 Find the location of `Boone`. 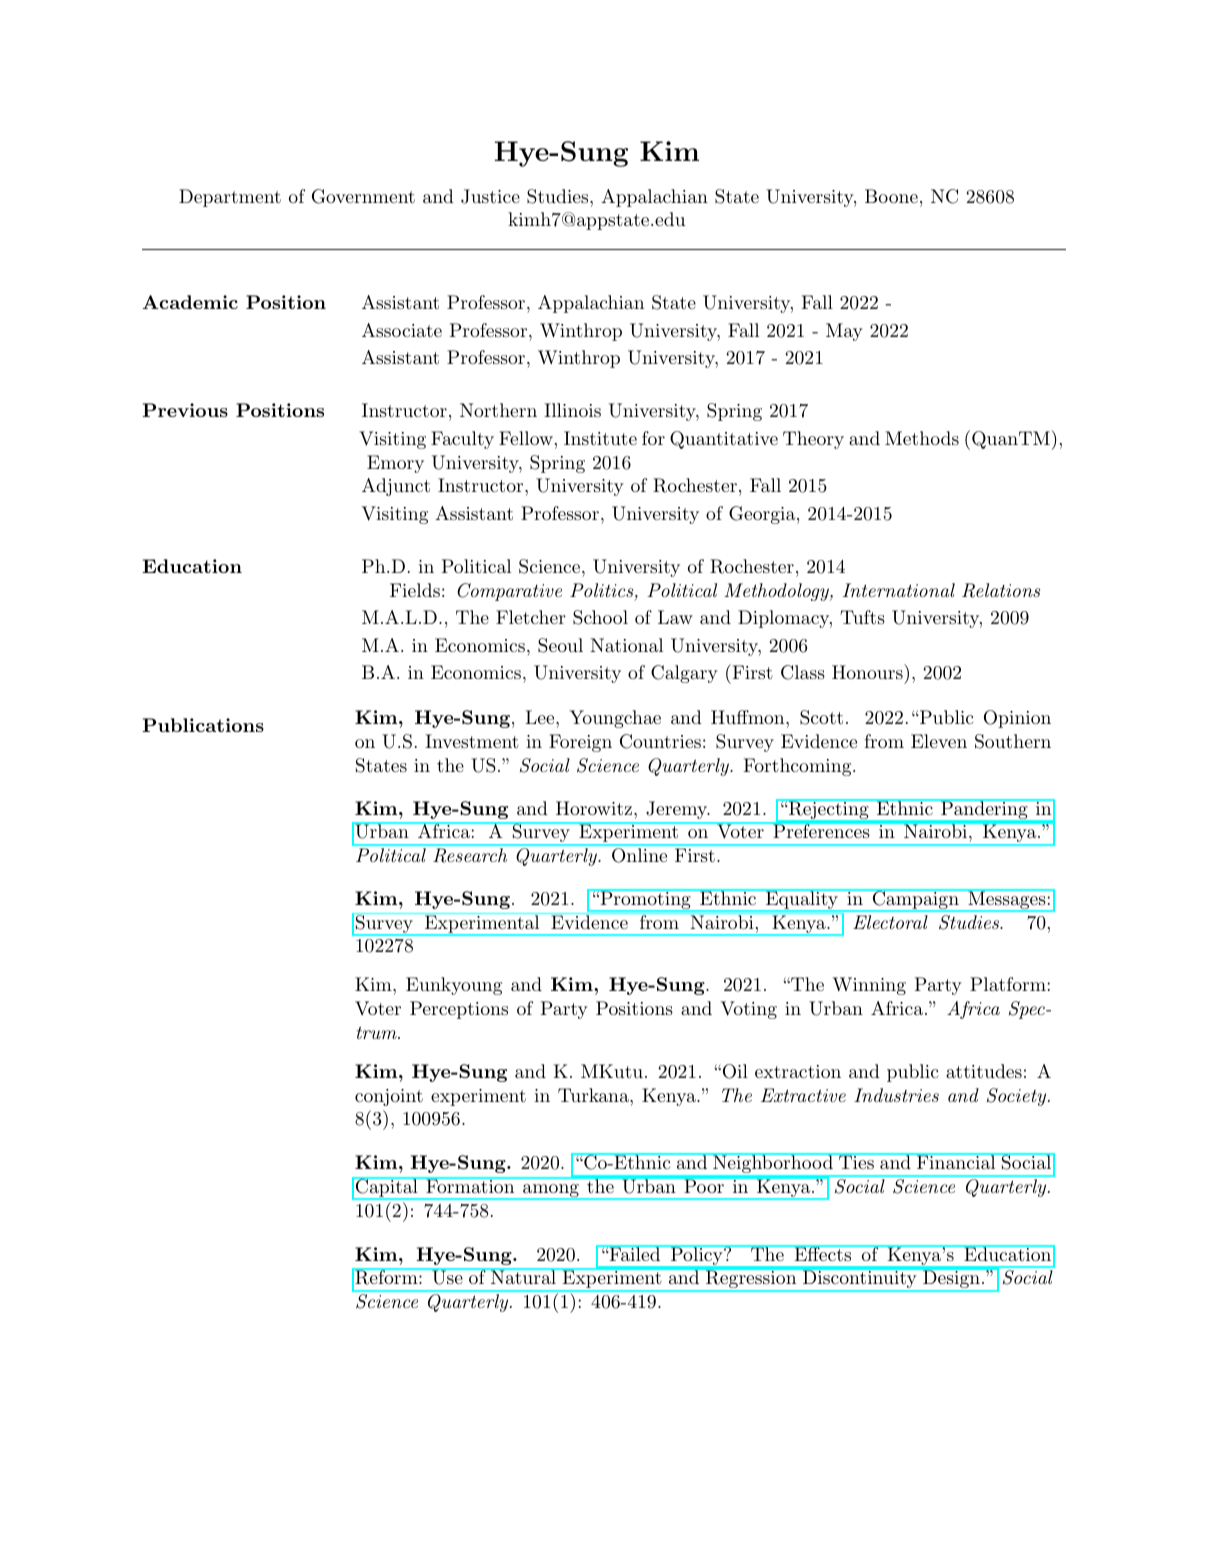

Boone is located at coordinates (891, 196).
